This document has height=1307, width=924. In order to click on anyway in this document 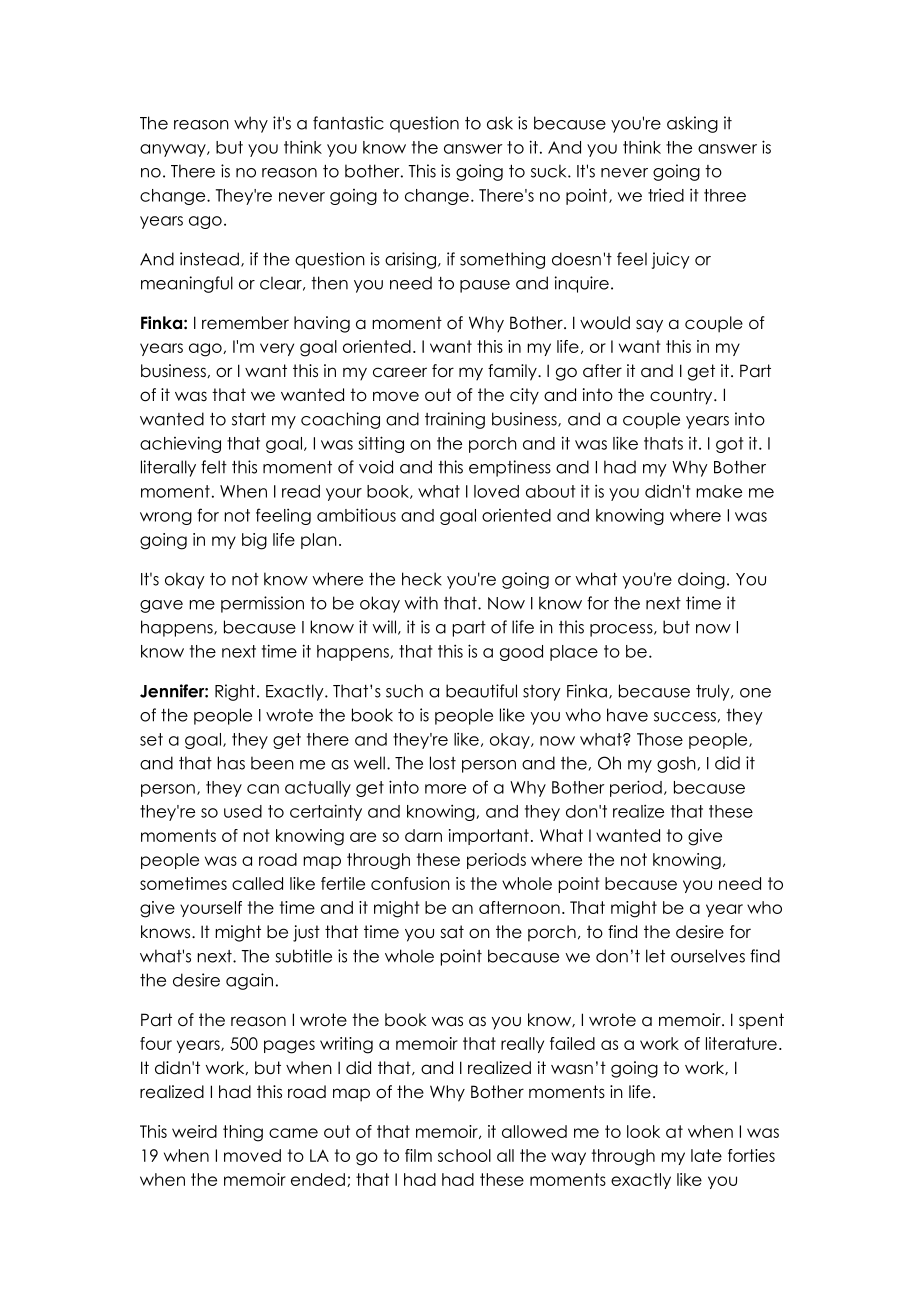, I will do `click(174, 150)`.
